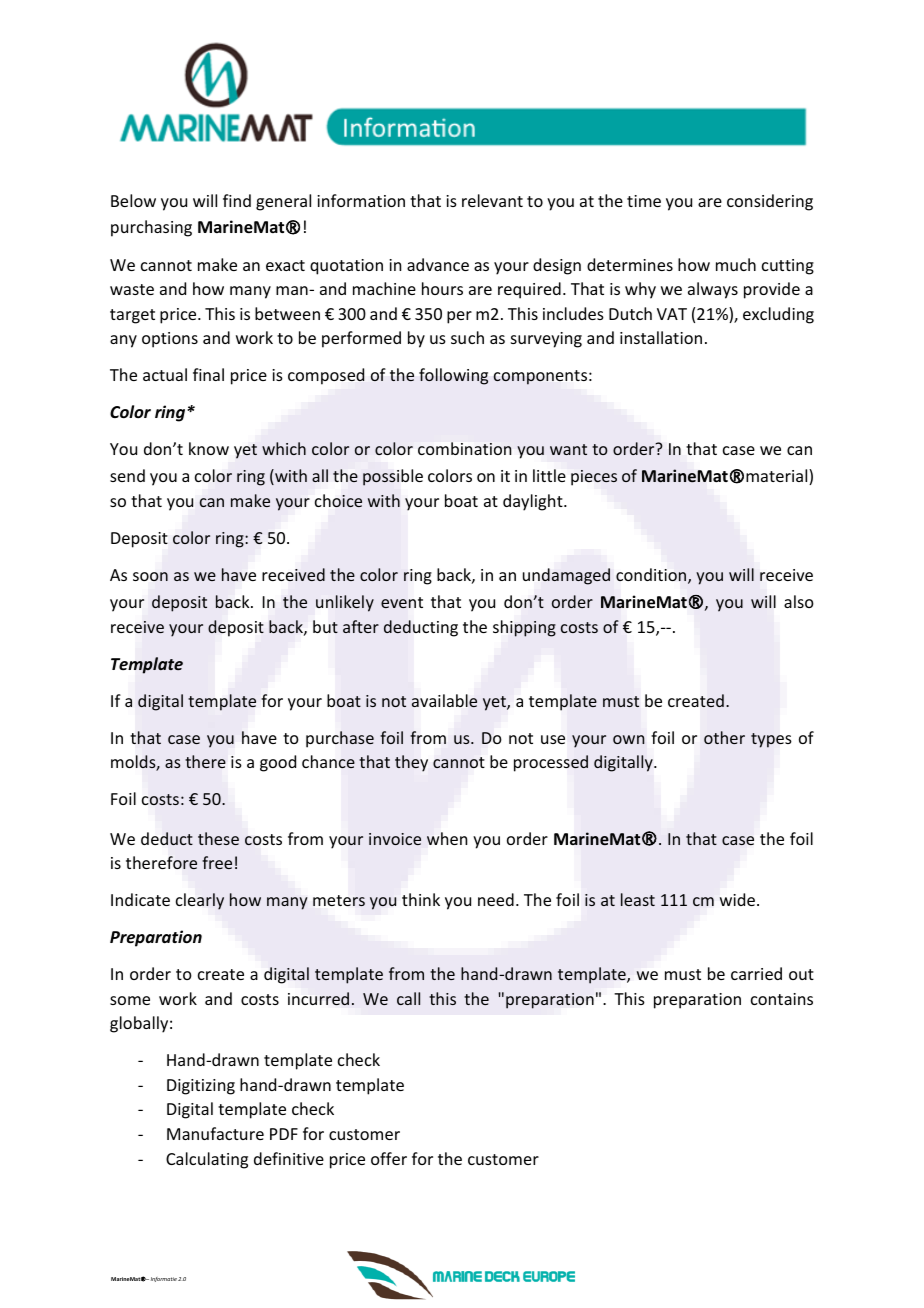  What do you see at coordinates (724, 737) in the screenshot?
I see `other` at bounding box center [724, 737].
